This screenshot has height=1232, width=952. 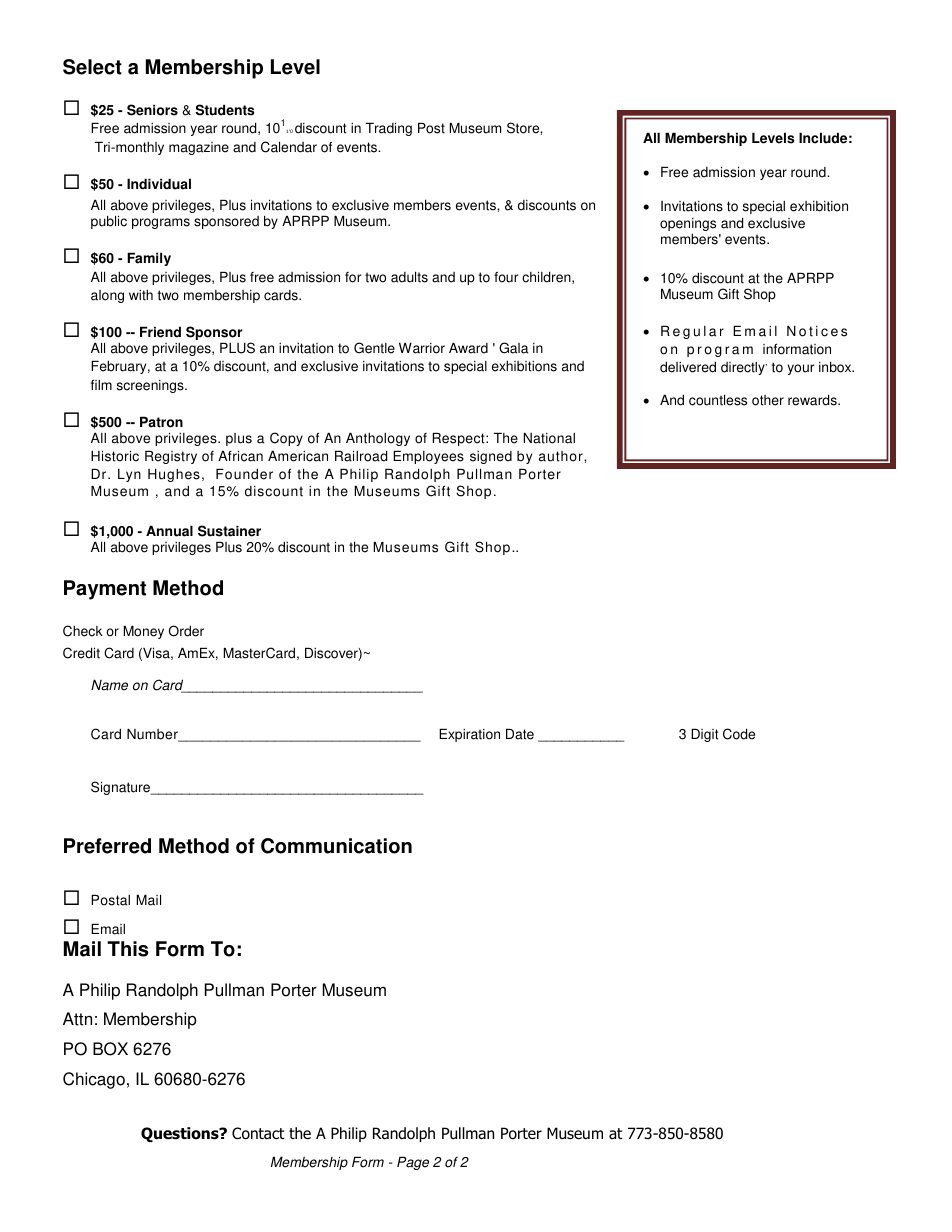 I want to click on Communication, so click(x=336, y=846).
